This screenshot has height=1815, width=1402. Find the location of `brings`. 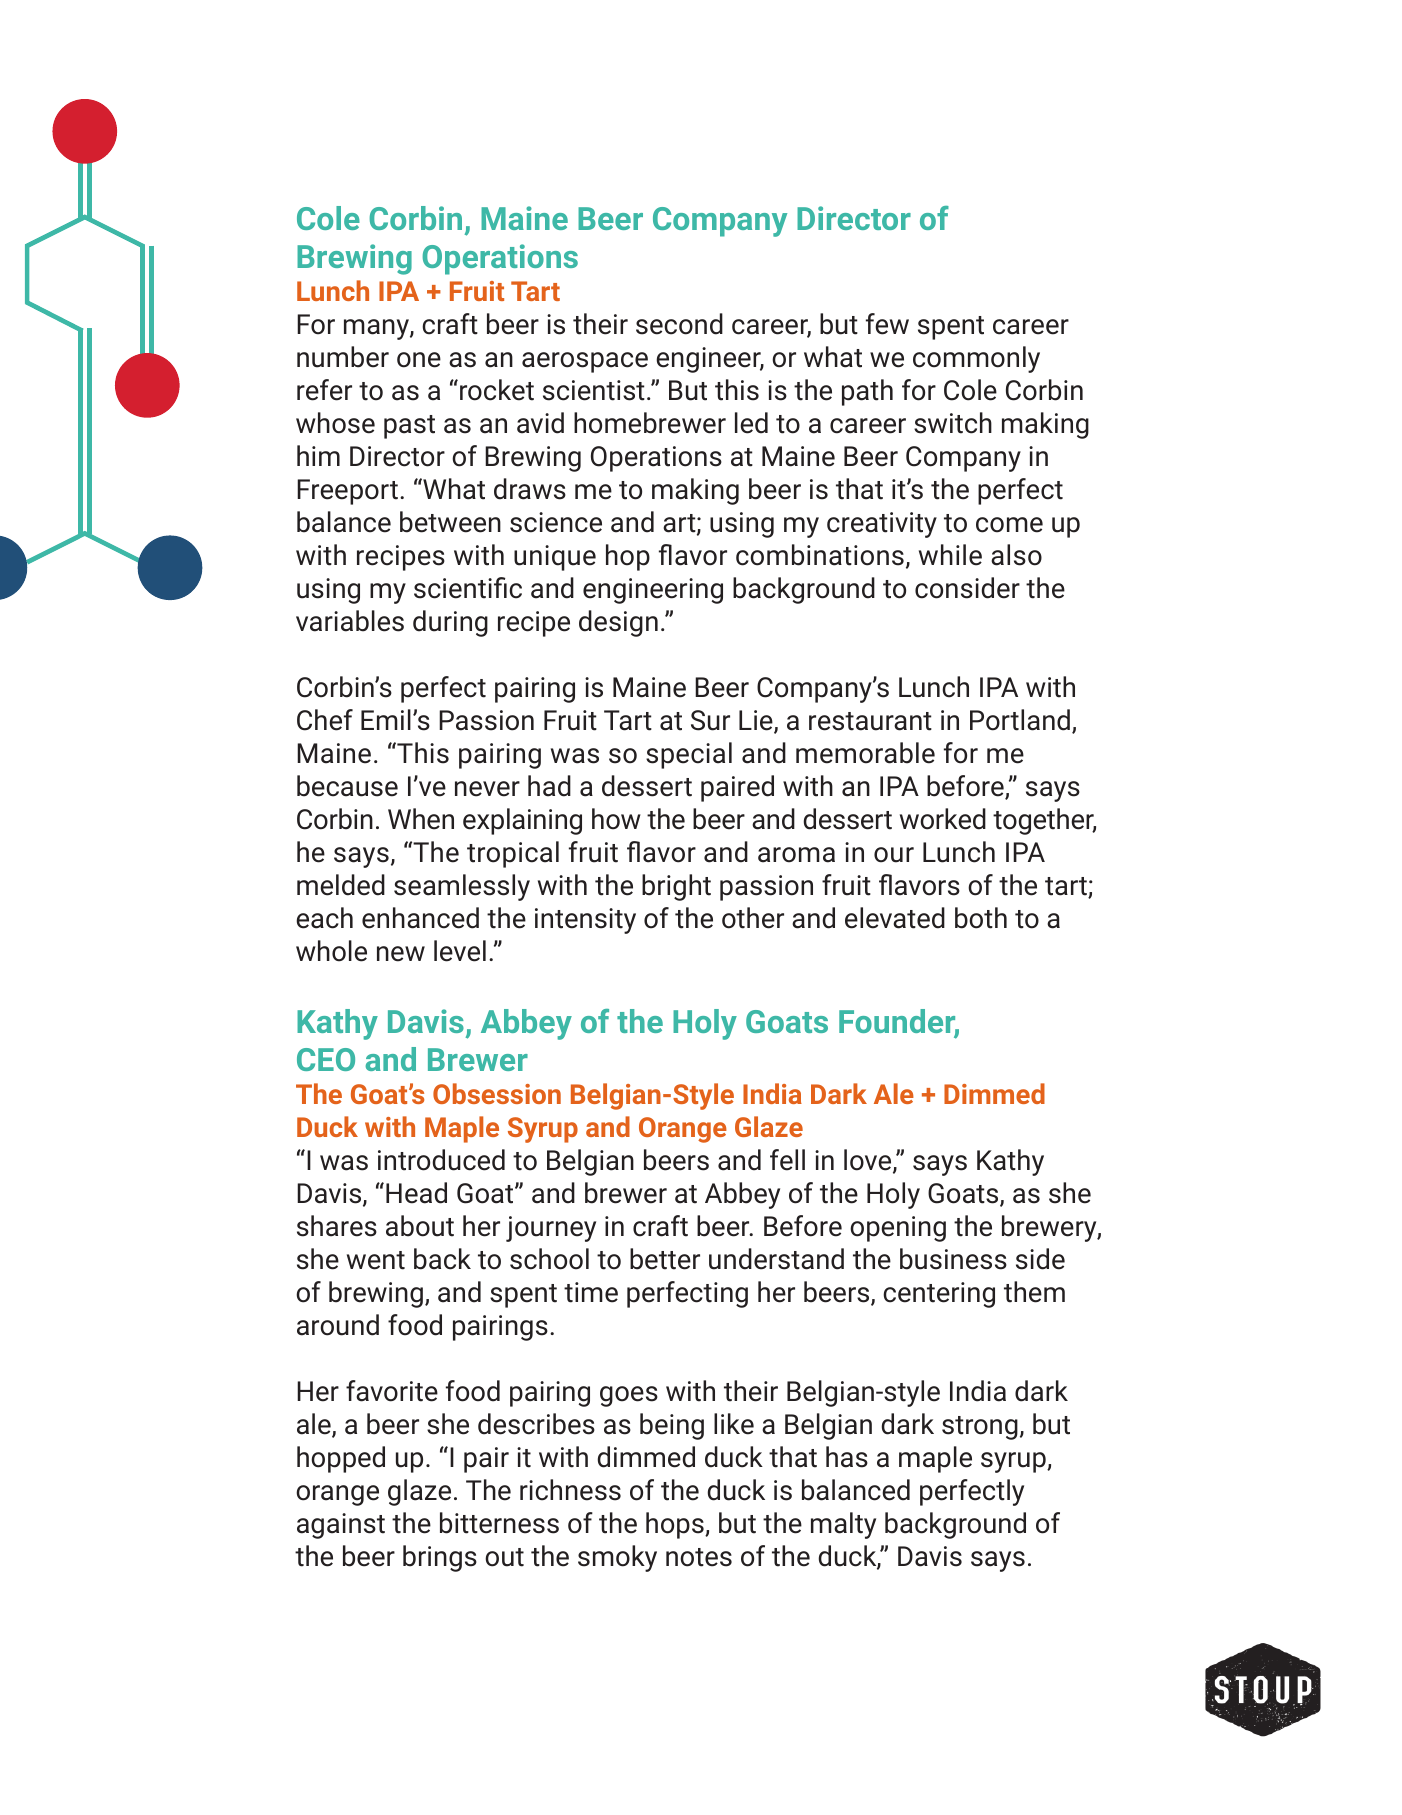

brings is located at coordinates (440, 1558).
